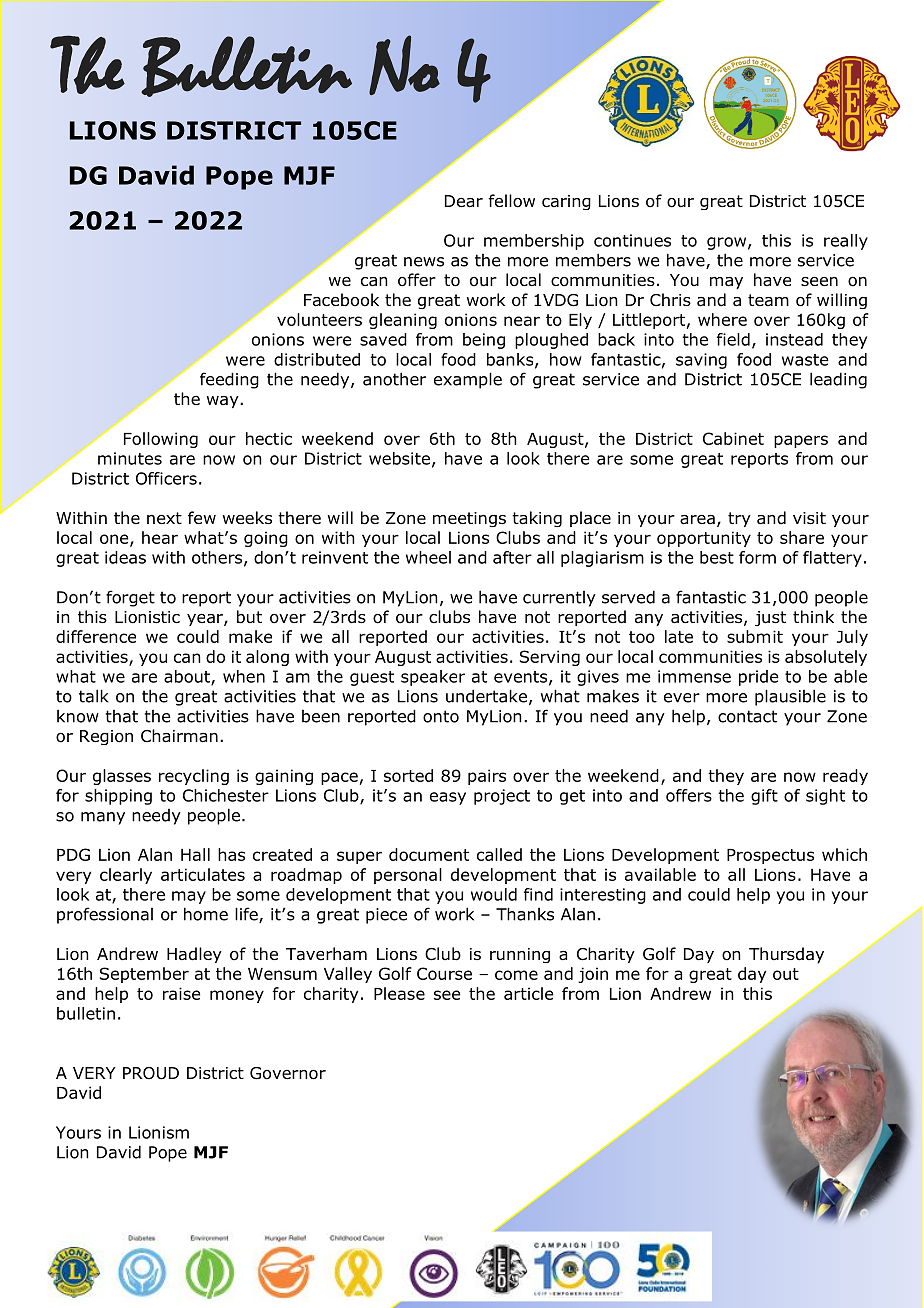 This screenshot has height=1308, width=924. Describe the element at coordinates (206, 620) in the screenshot. I see `year` at that location.
